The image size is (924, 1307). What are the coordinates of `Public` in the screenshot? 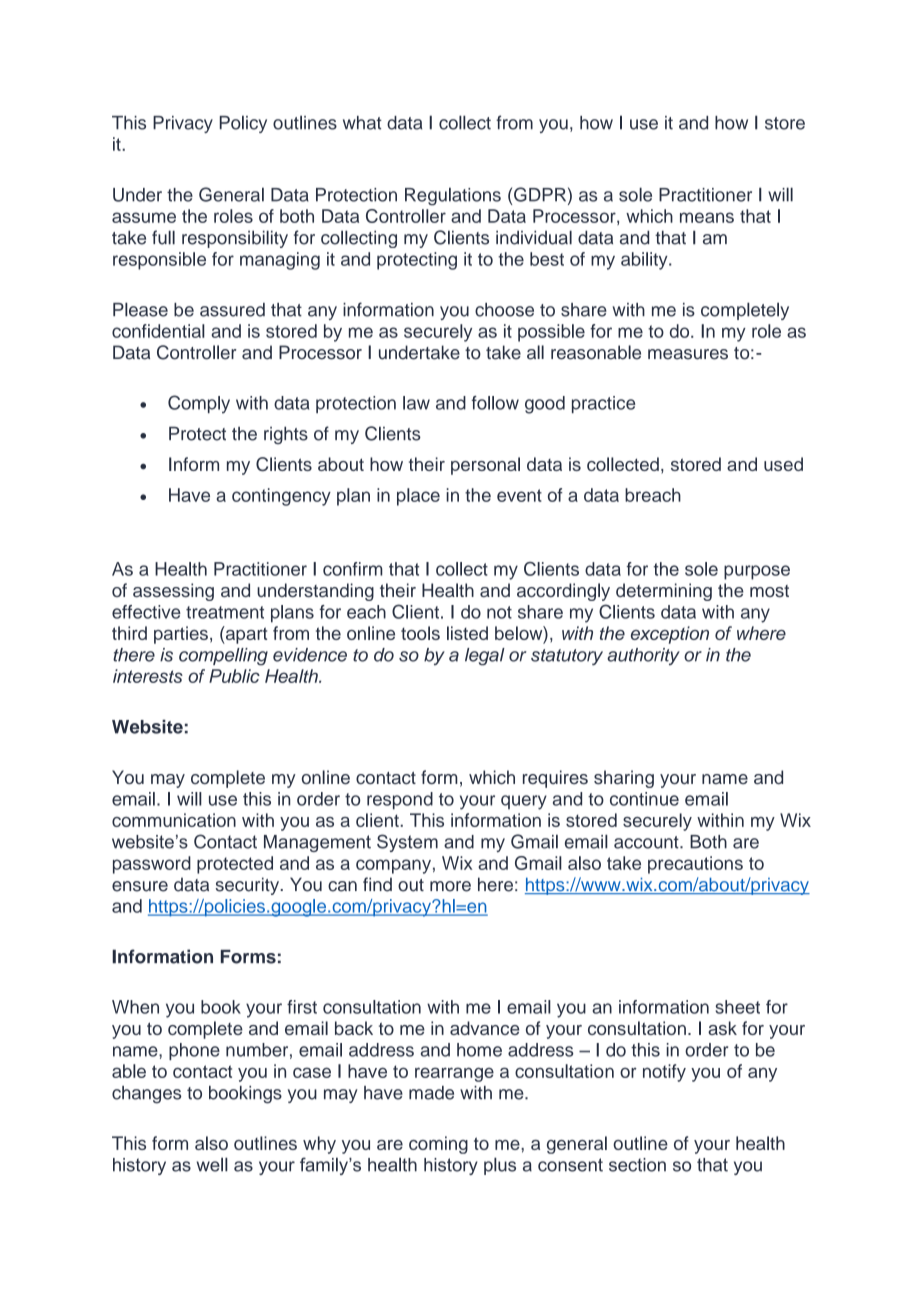 It's located at (234, 676).
